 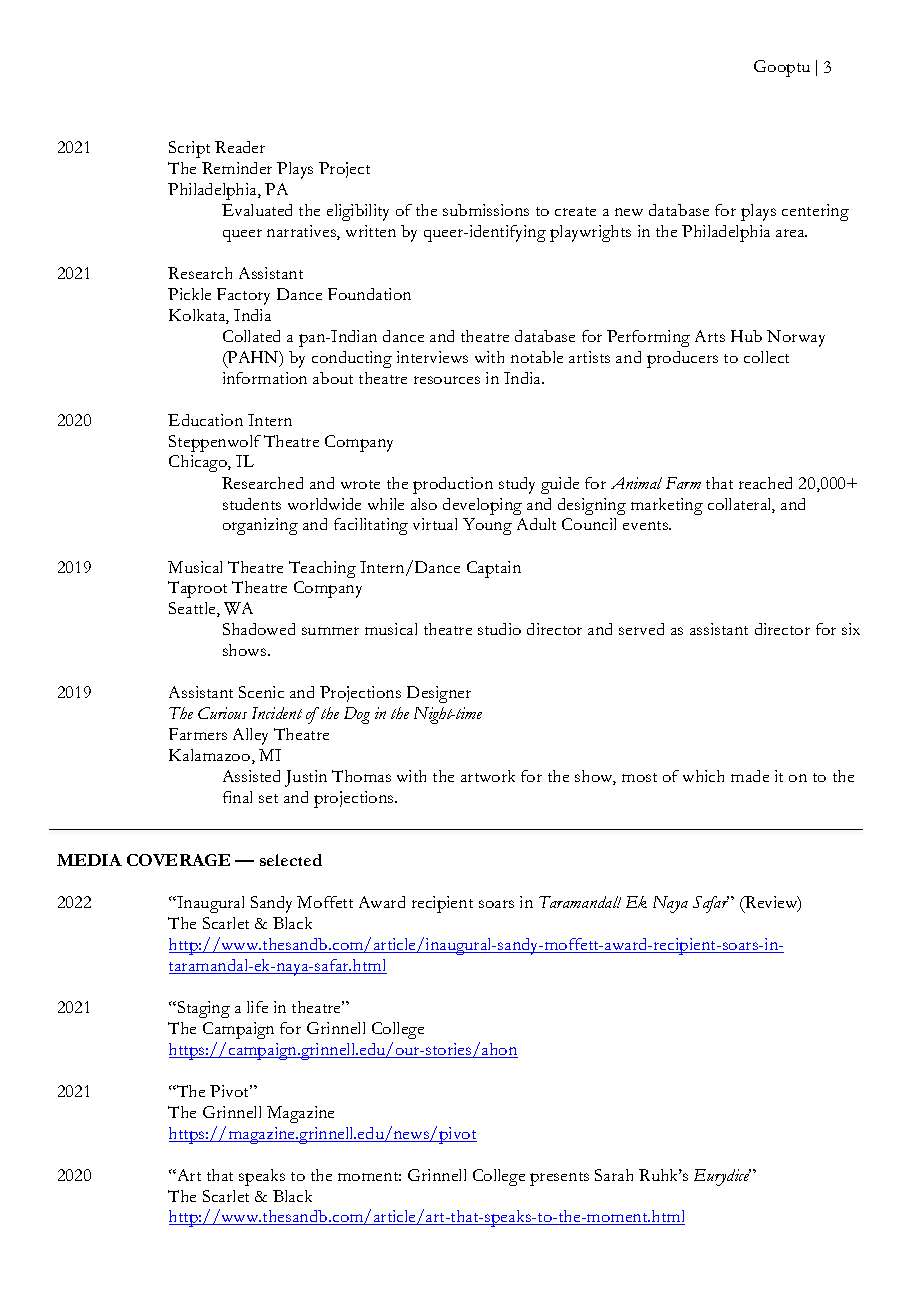 What do you see at coordinates (193, 609) in the screenshot?
I see `Seattle` at bounding box center [193, 609].
